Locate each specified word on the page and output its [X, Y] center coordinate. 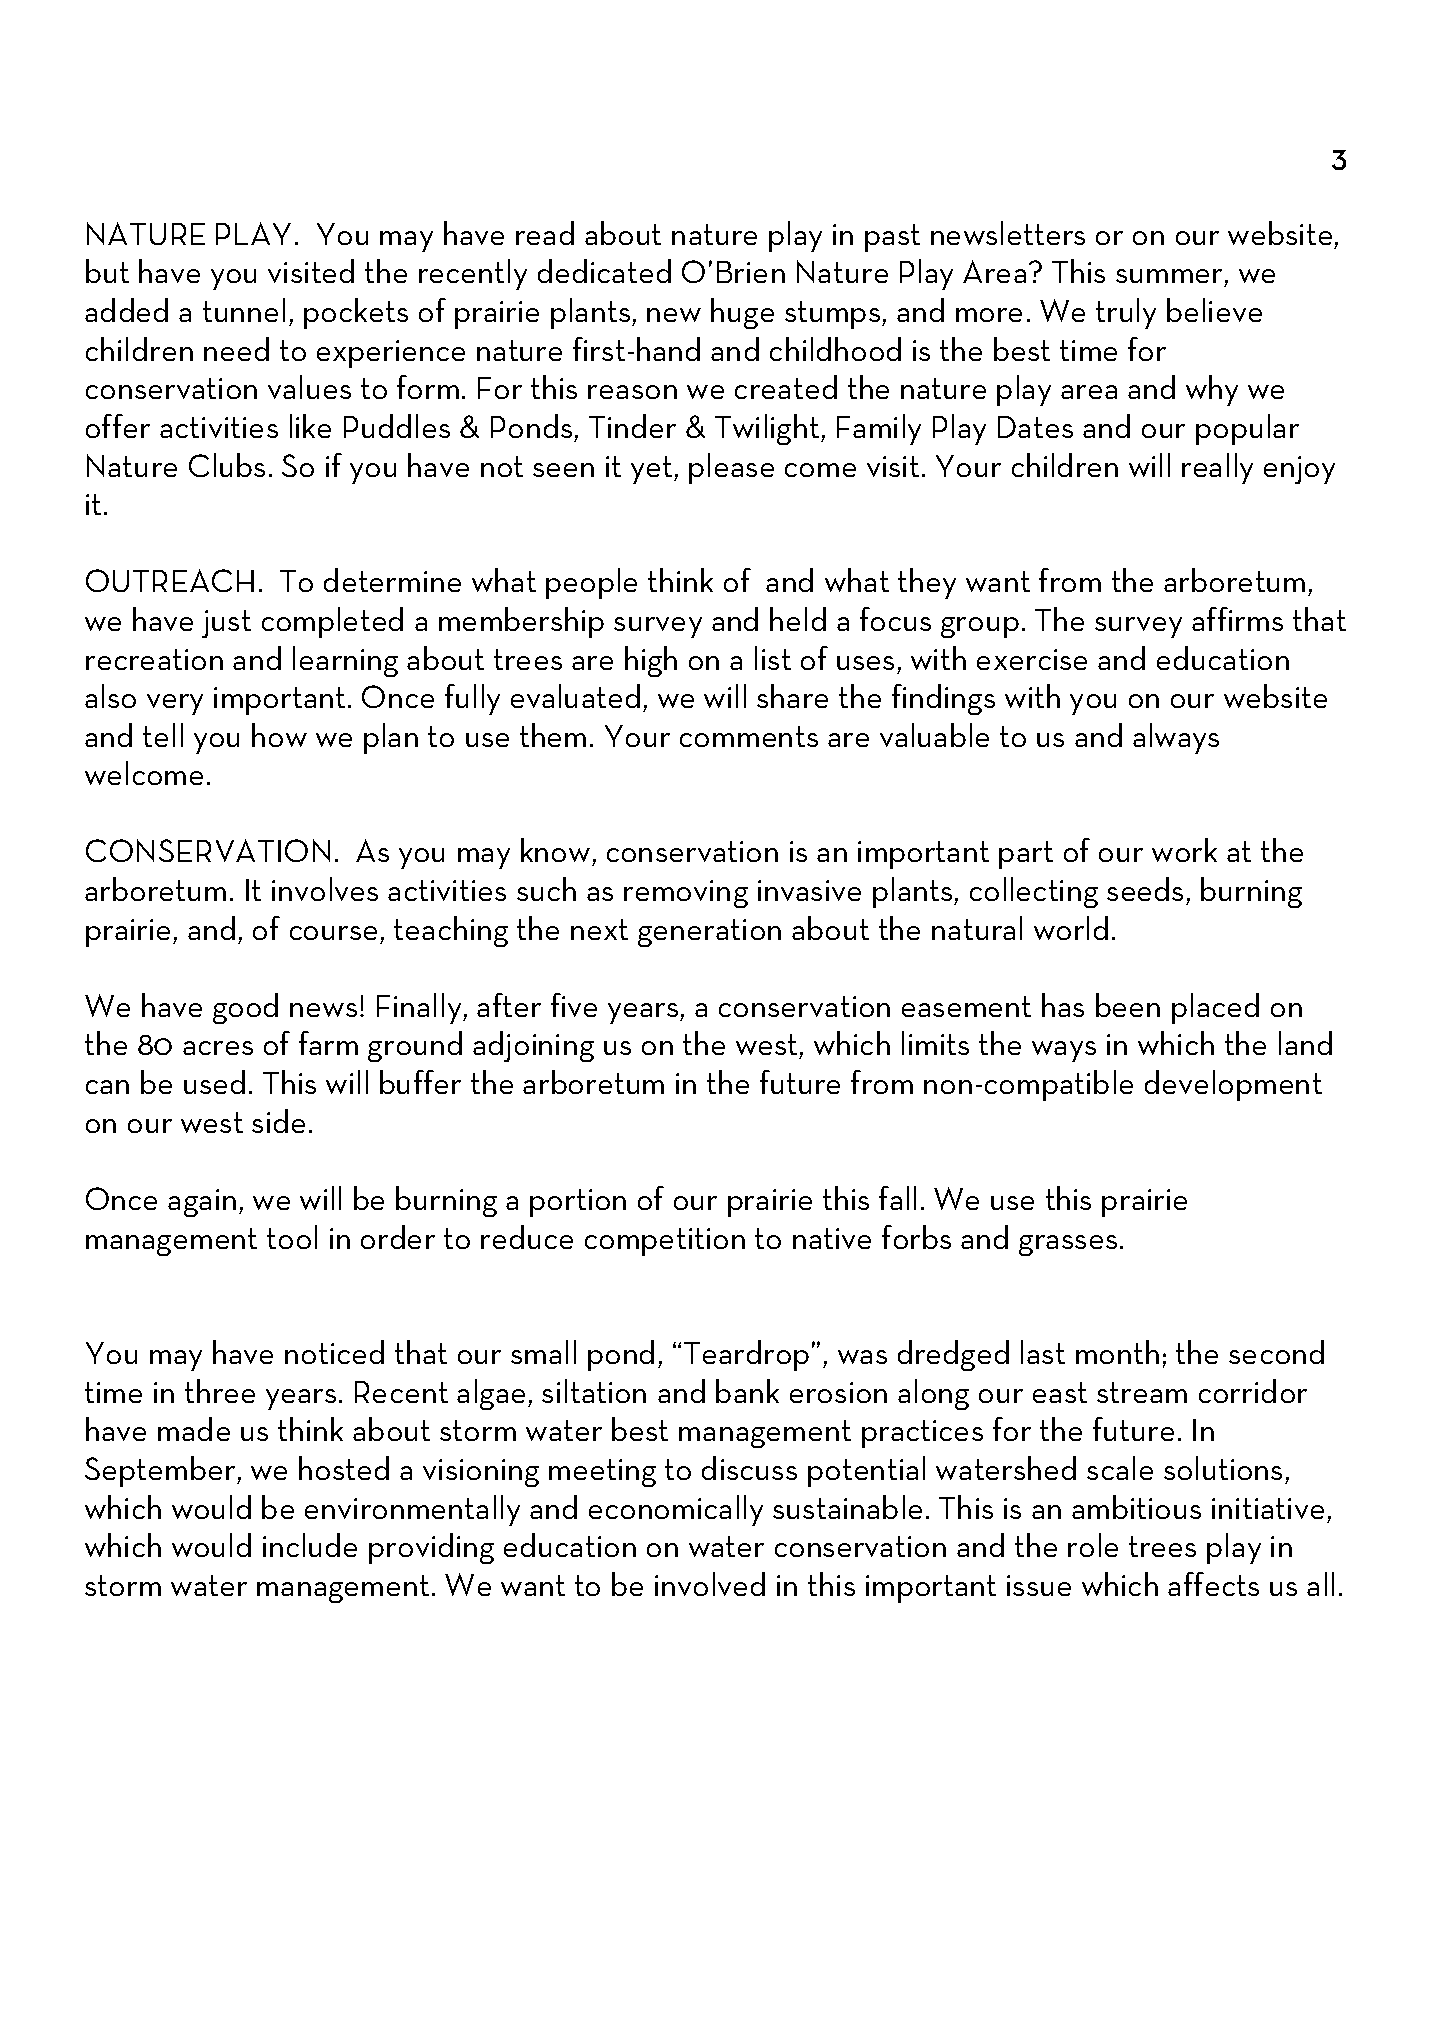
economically [676, 1510]
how [279, 735]
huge [742, 313]
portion [578, 1203]
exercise [1032, 659]
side [278, 1121]
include [310, 1545]
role [1093, 1545]
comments [749, 736]
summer [1170, 278]
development [1233, 1085]
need [236, 349]
